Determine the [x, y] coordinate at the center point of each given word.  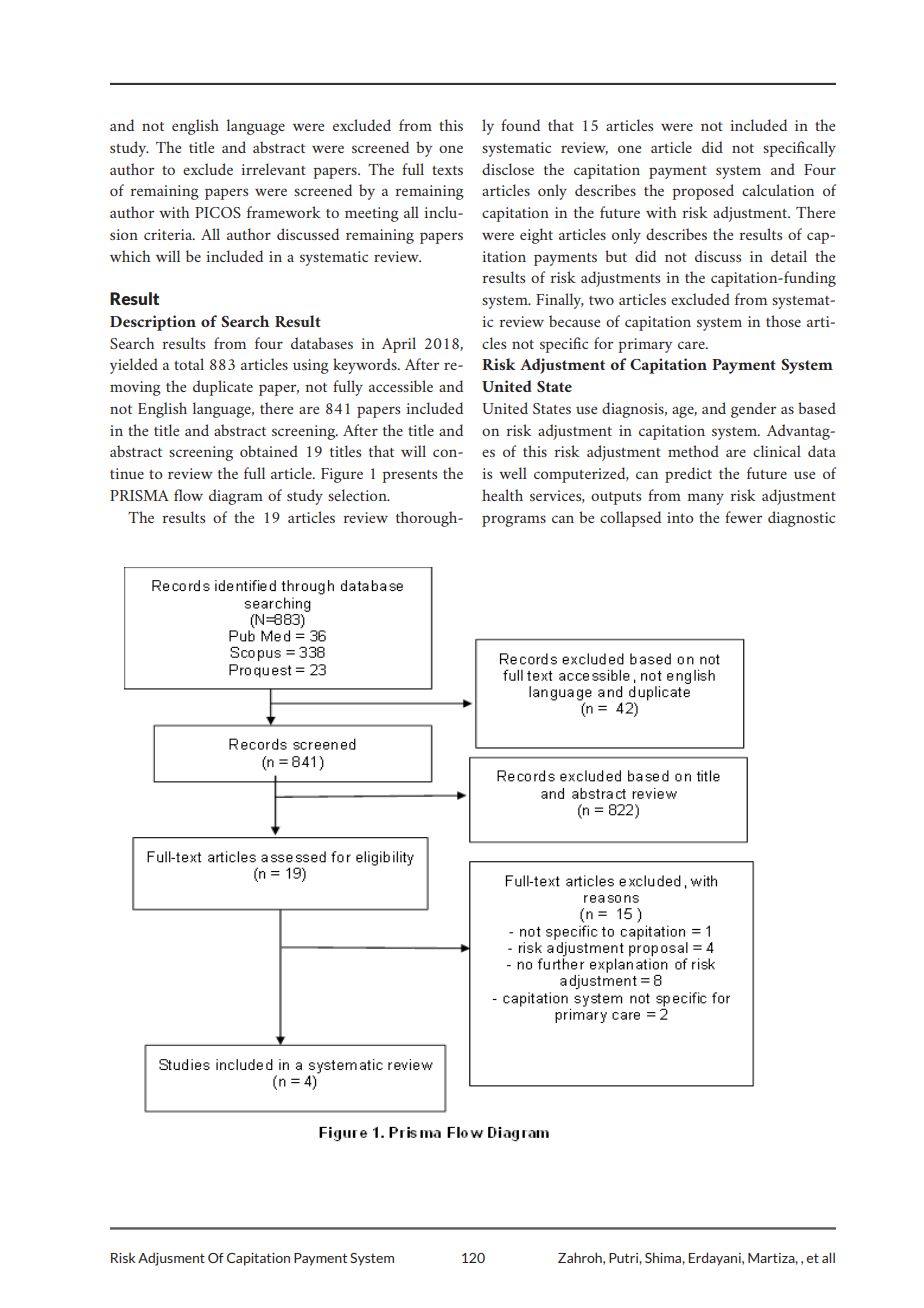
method [693, 451]
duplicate [223, 388]
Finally [560, 301]
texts [447, 170]
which [130, 256]
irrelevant [273, 169]
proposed [703, 192]
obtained [269, 451]
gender [753, 410]
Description [153, 323]
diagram [236, 497]
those [783, 321]
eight [536, 236]
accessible [401, 386]
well [513, 473]
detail [789, 256]
